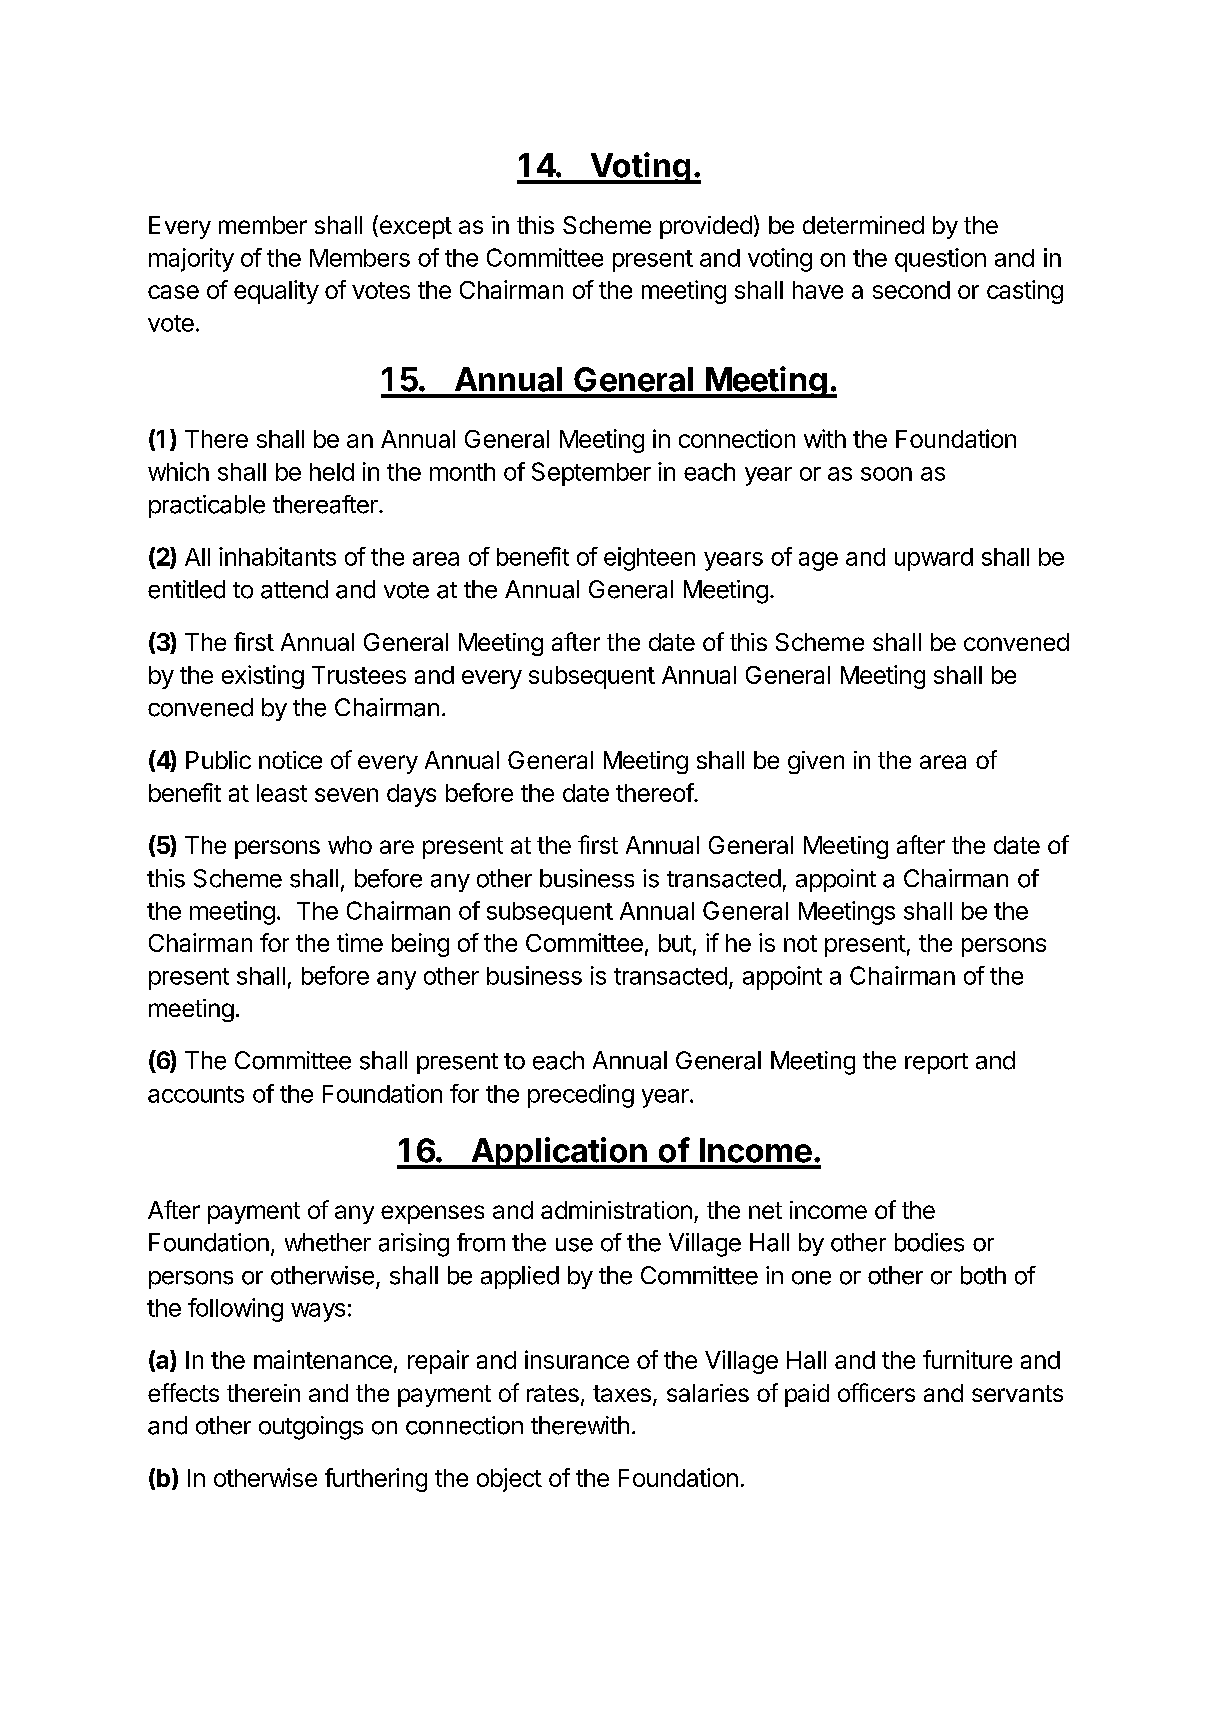  What do you see at coordinates (263, 677) in the screenshot?
I see `existing` at bounding box center [263, 677].
